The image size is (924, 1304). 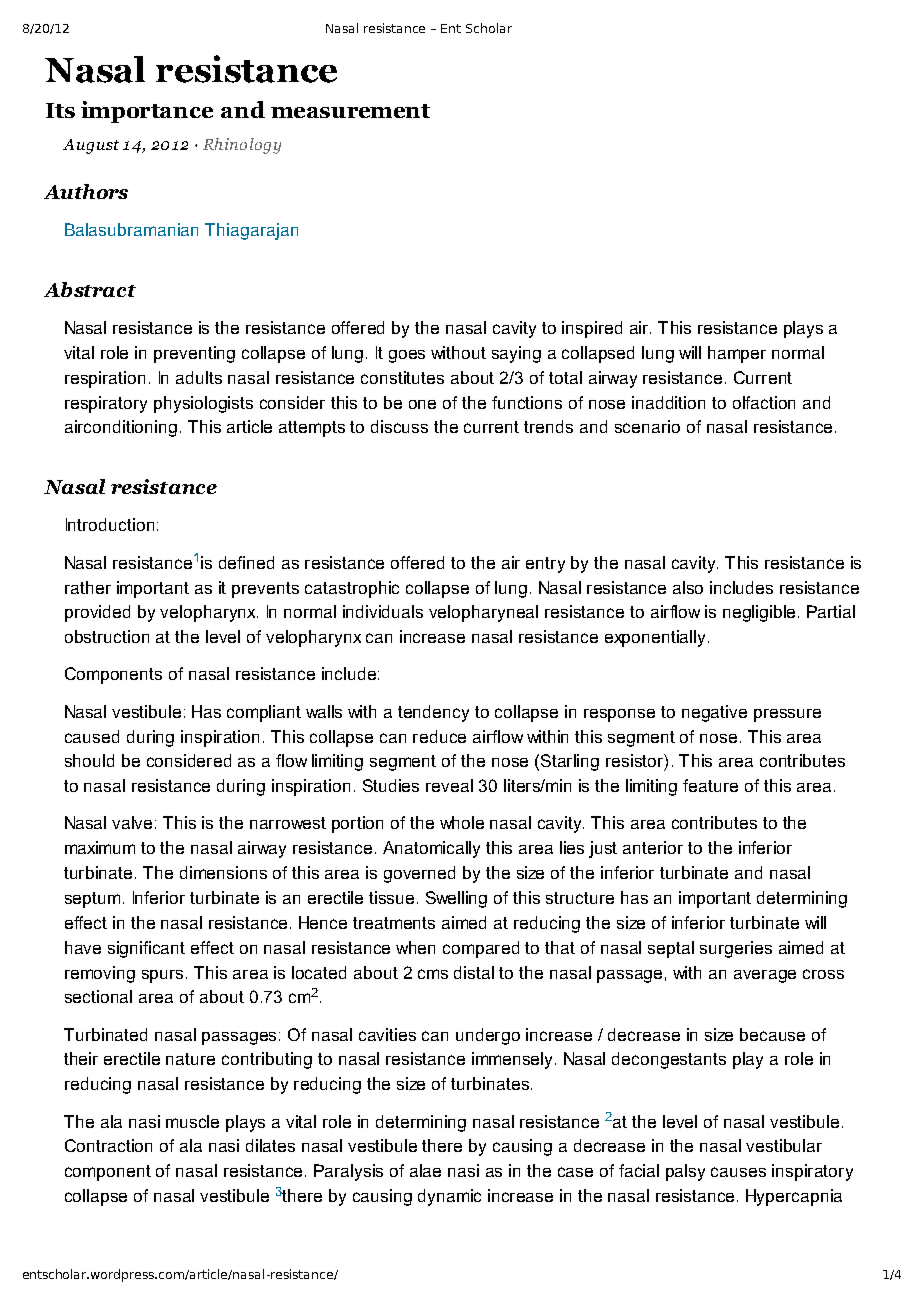 I want to click on Contraction, so click(x=108, y=1145).
